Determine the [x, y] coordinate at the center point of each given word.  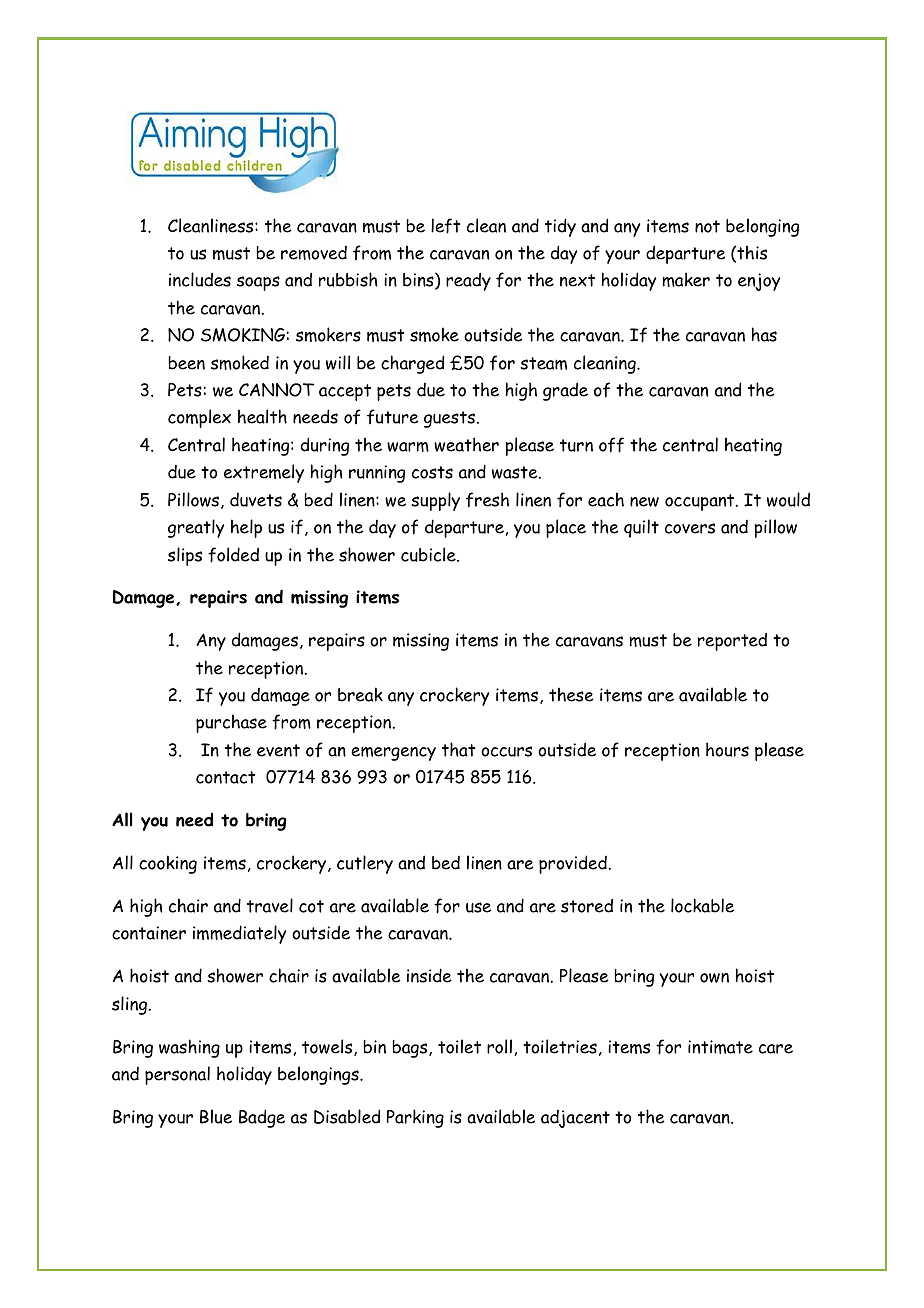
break [360, 694]
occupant [701, 502]
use [478, 907]
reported [732, 641]
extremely [264, 473]
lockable [702, 905]
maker [686, 279]
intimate [720, 1047]
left [445, 226]
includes [200, 279]
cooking [168, 864]
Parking [415, 1118]
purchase [231, 723]
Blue [216, 1116]
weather [466, 444]
